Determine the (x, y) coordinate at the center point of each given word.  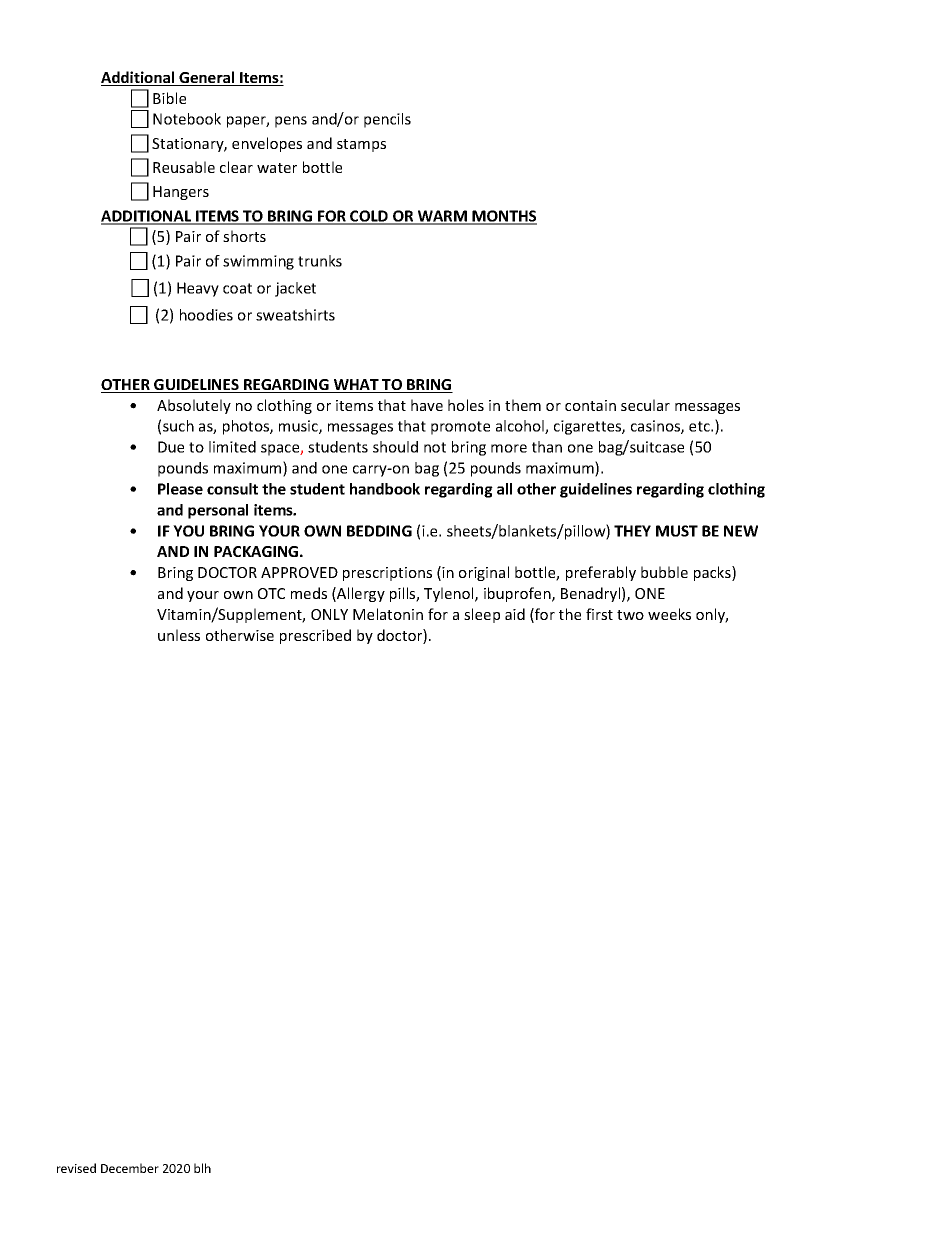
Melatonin (388, 614)
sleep (482, 615)
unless (179, 635)
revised (76, 1168)
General (207, 78)
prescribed (315, 636)
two (630, 615)
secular (645, 405)
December (130, 1168)
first (599, 614)
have (427, 405)
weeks (669, 614)
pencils (387, 120)
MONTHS (504, 217)
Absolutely (194, 406)
